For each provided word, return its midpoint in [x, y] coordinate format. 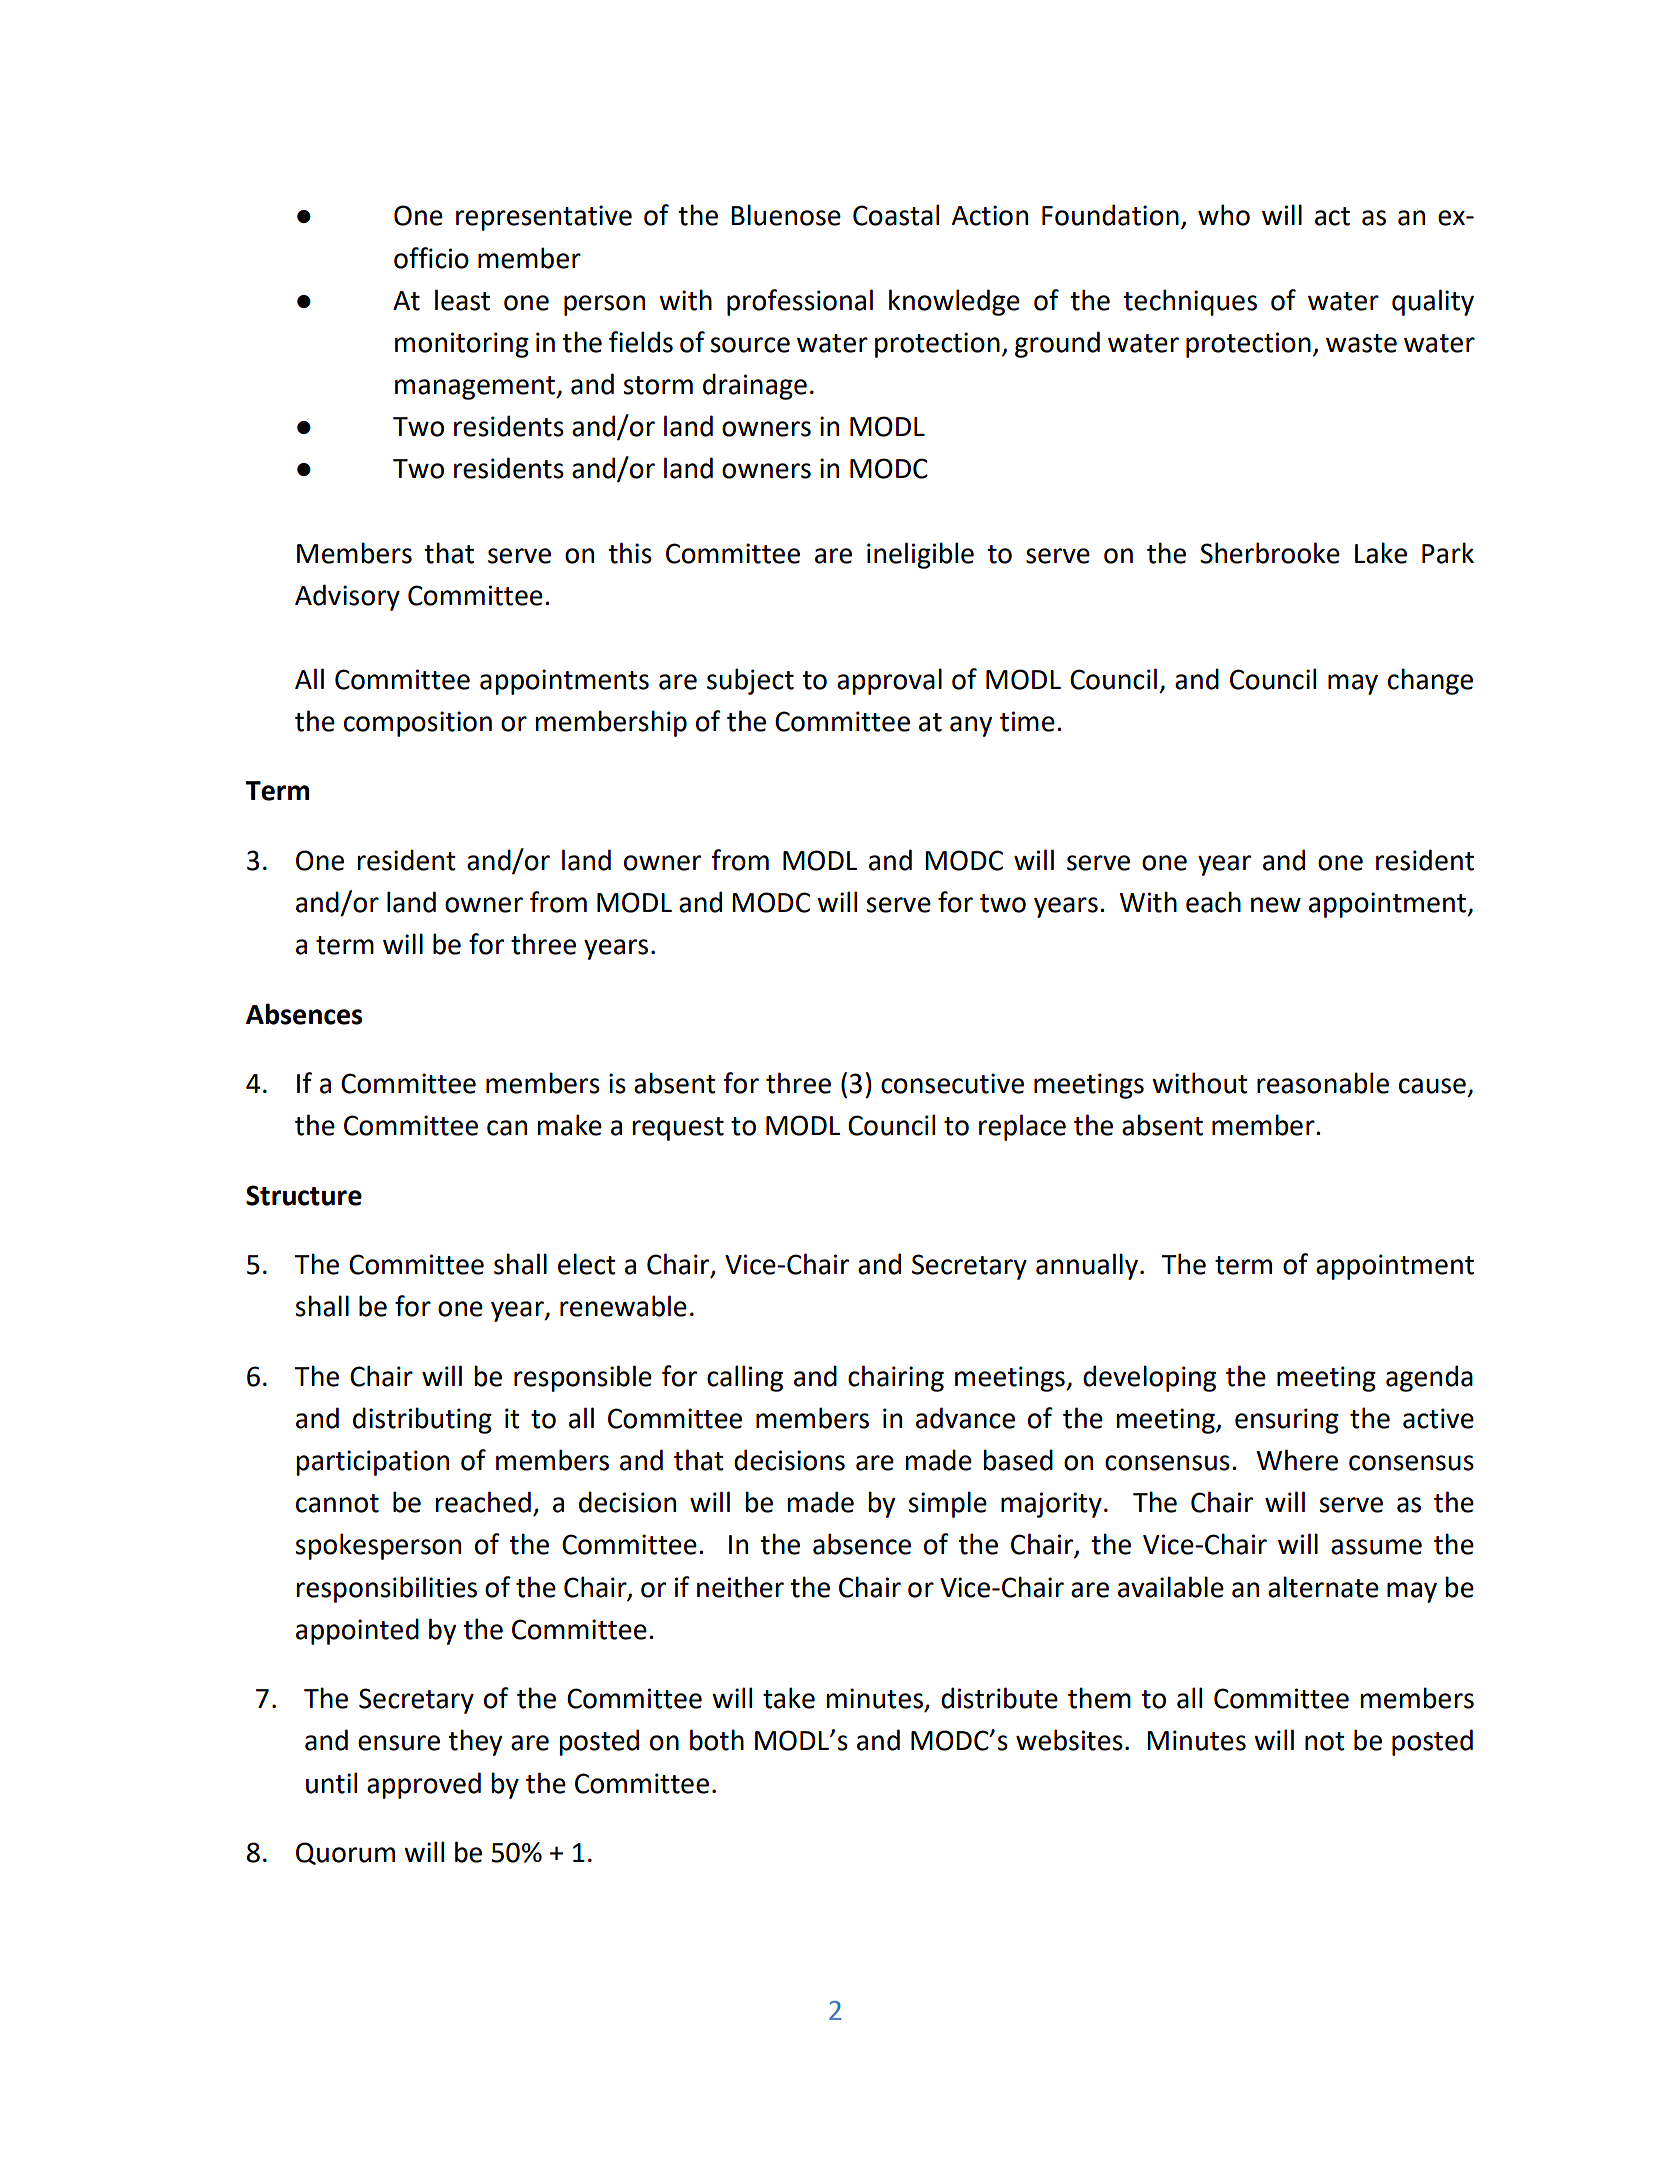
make [569, 1125]
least [462, 300]
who [1224, 215]
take [789, 1698]
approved [424, 1785]
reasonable [1323, 1083]
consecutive [952, 1083]
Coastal [896, 215]
